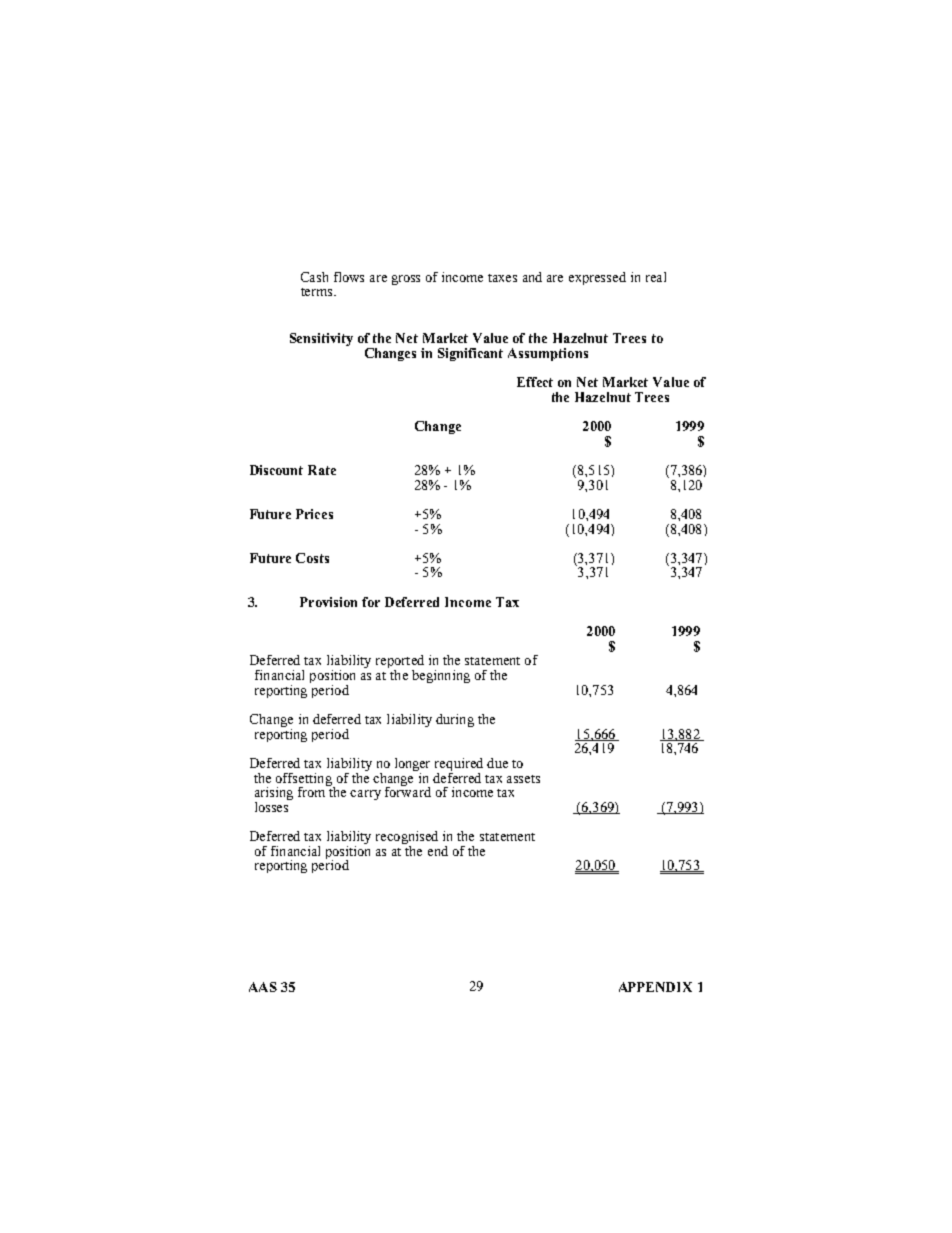 This screenshot has height=1233, width=952. Describe the element at coordinates (548, 354) in the screenshot. I see `Assumptions` at that location.
